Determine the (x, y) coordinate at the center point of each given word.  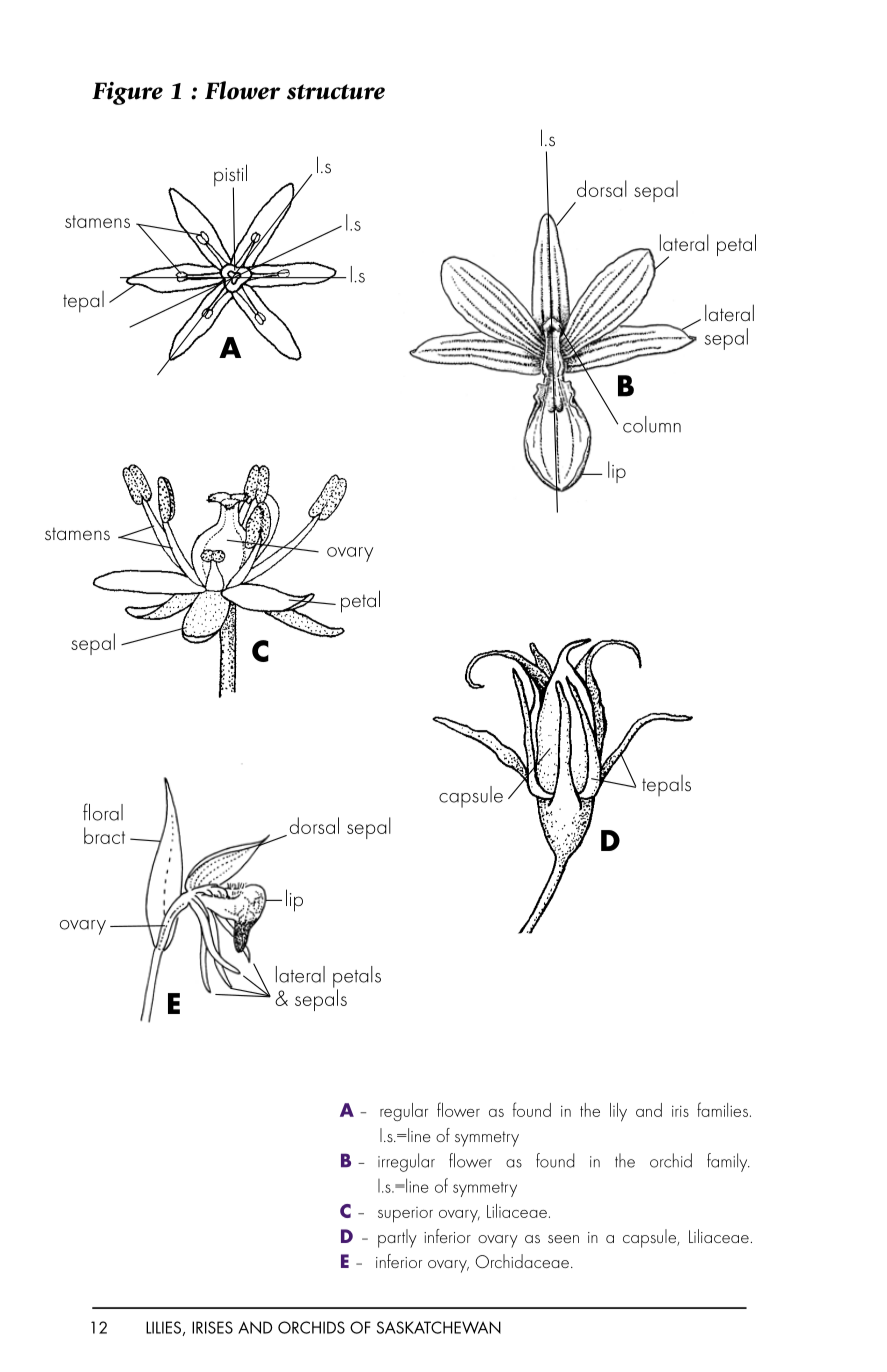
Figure (127, 93)
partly (397, 1238)
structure (336, 92)
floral (103, 812)
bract (104, 835)
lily (618, 1112)
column (652, 424)
